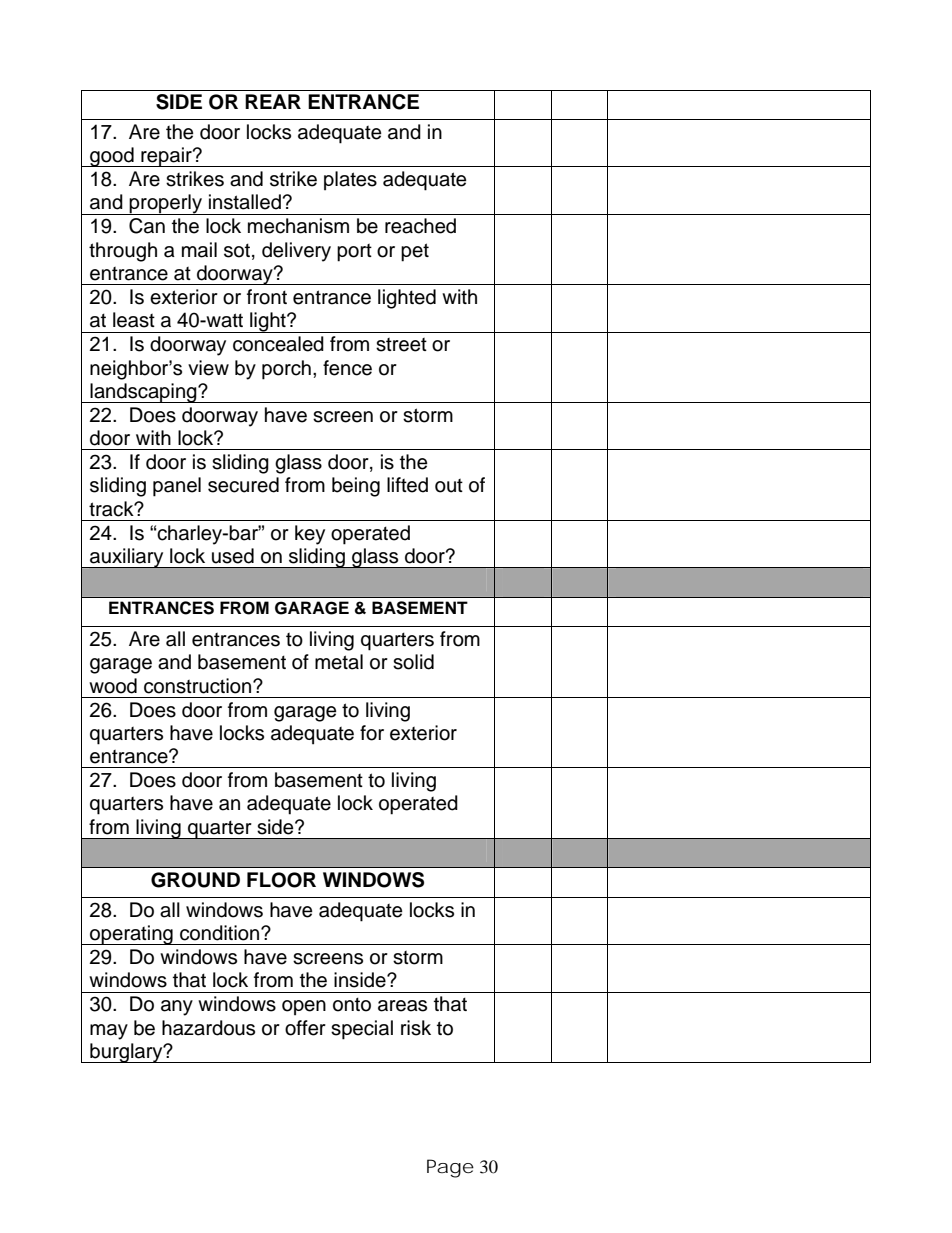 This screenshot has width=952, height=1233. Describe the element at coordinates (420, 226) in the screenshot. I see `reached` at that location.
